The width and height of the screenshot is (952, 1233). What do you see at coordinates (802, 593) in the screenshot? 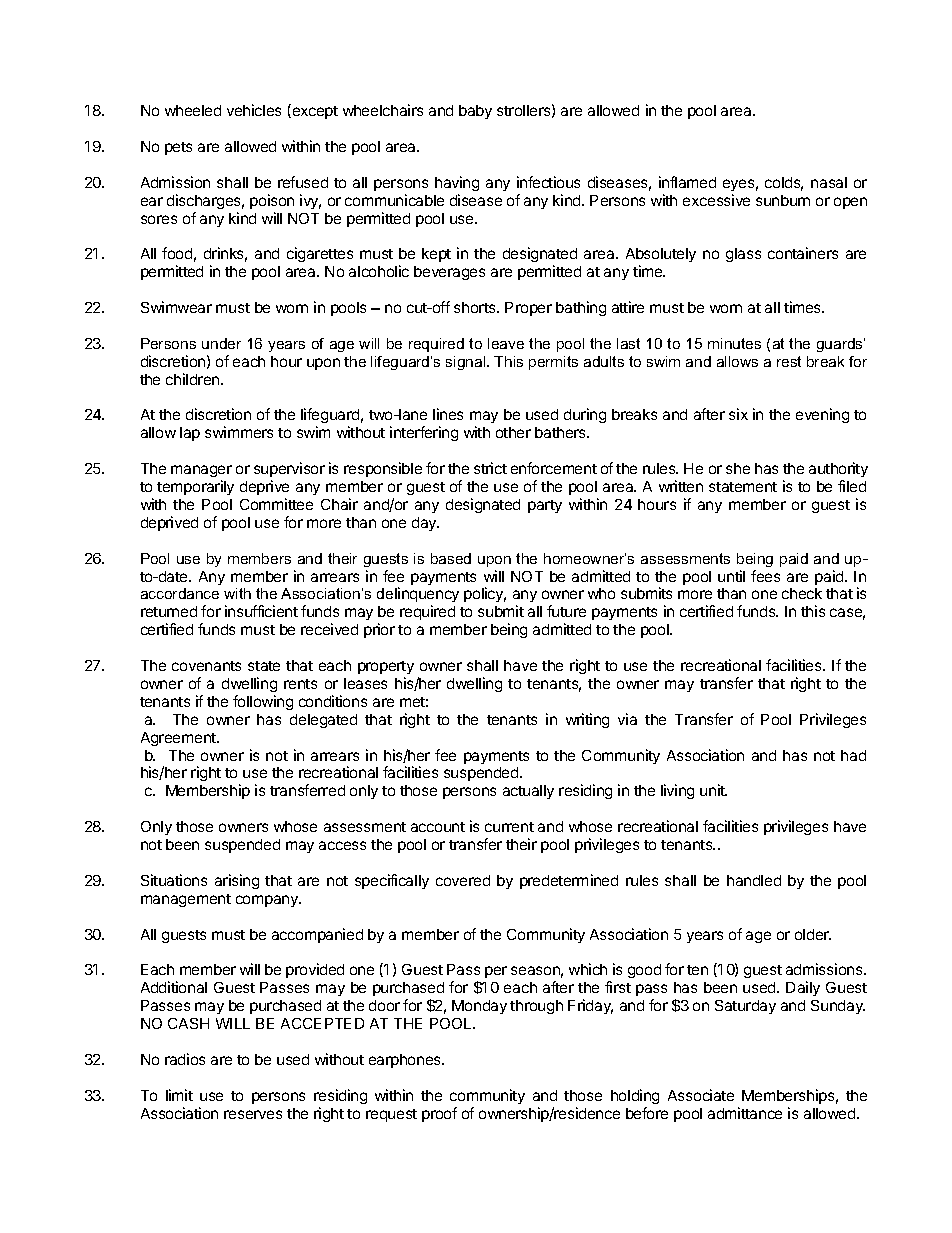
I see `check` at bounding box center [802, 593].
